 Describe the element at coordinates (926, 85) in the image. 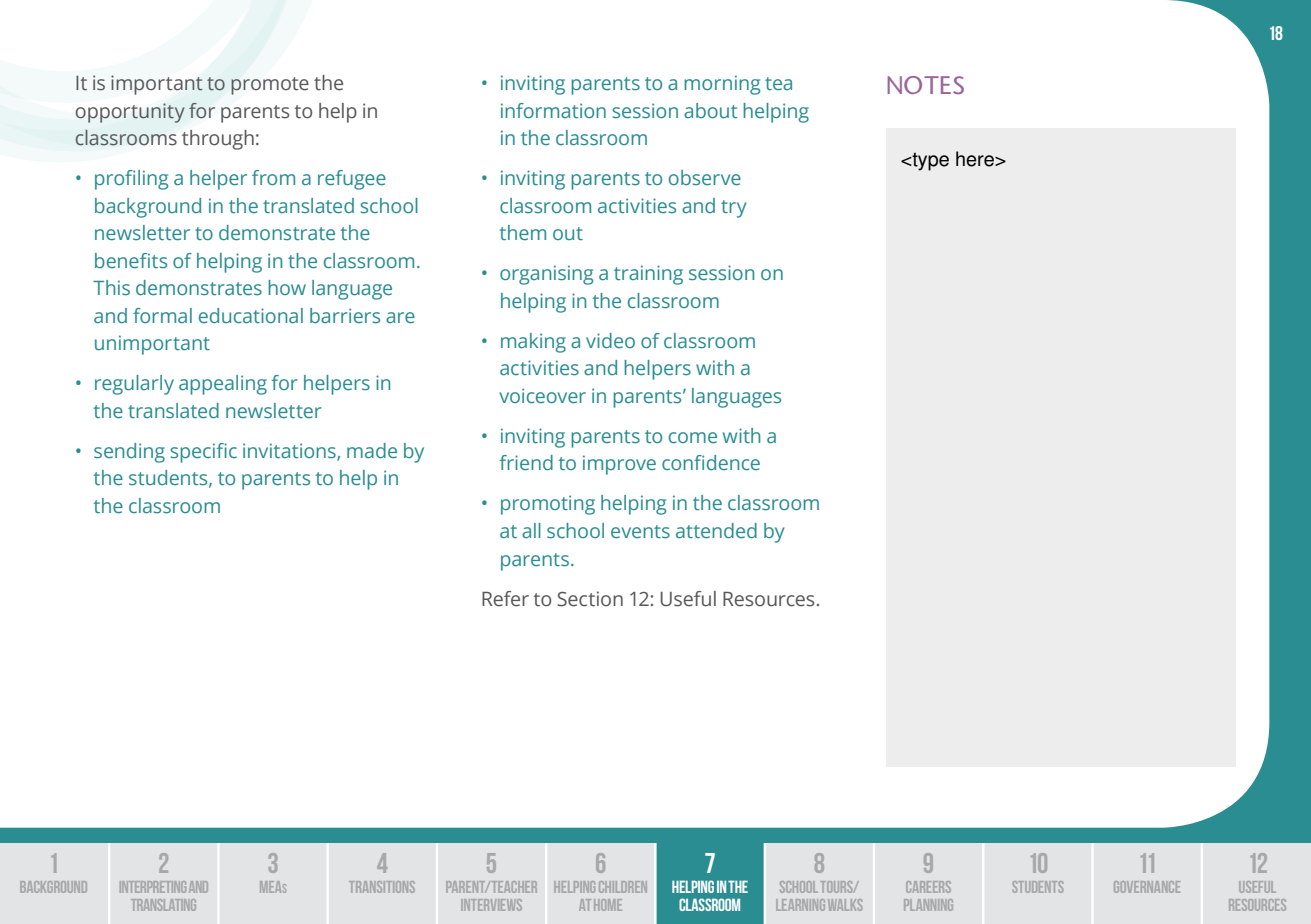

I see `NOTES` at that location.
